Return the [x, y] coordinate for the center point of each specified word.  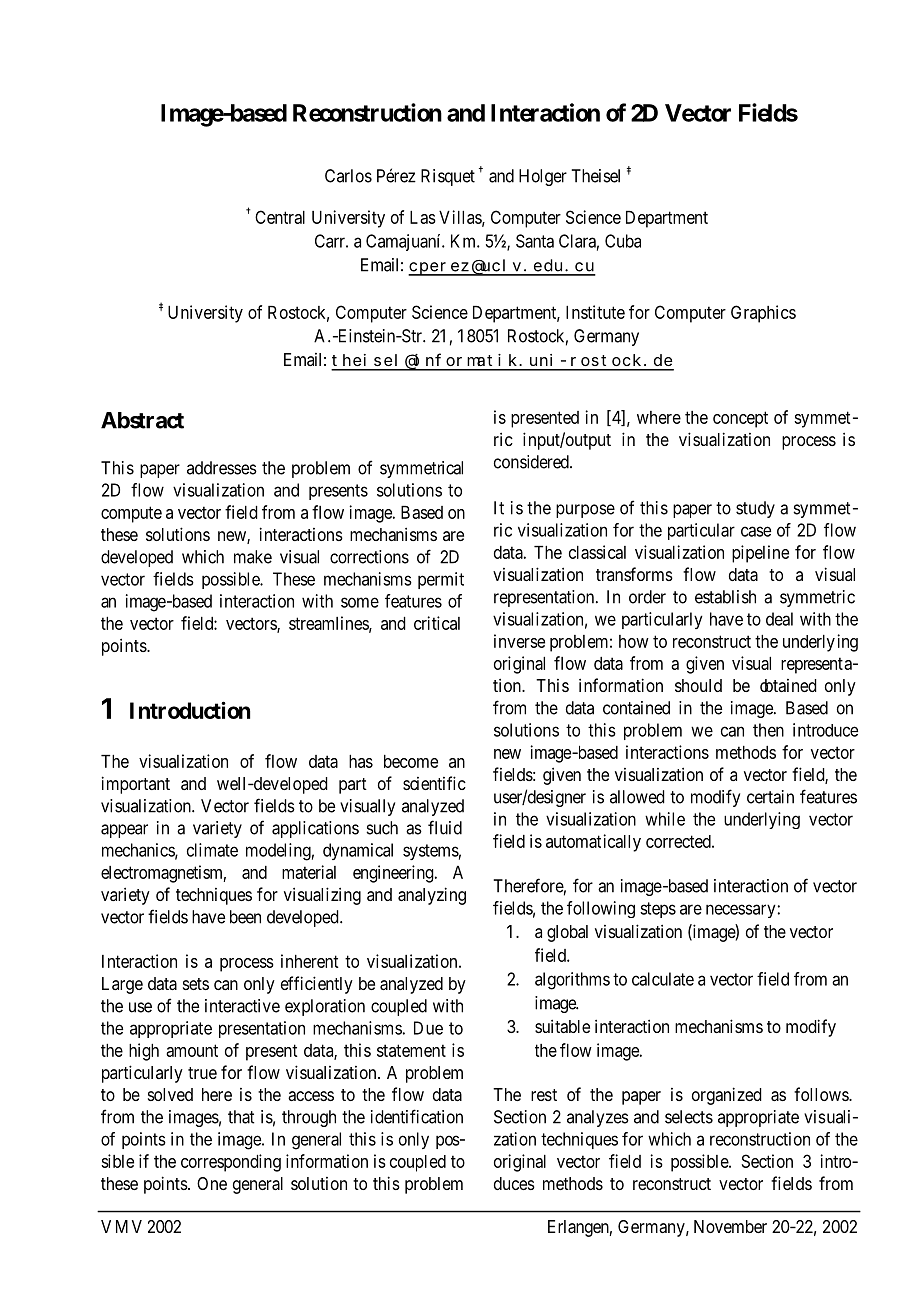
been [245, 917]
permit [441, 580]
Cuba [623, 241]
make [253, 557]
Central [280, 217]
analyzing [432, 896]
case [756, 531]
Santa [535, 241]
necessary [741, 911]
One [212, 1183]
